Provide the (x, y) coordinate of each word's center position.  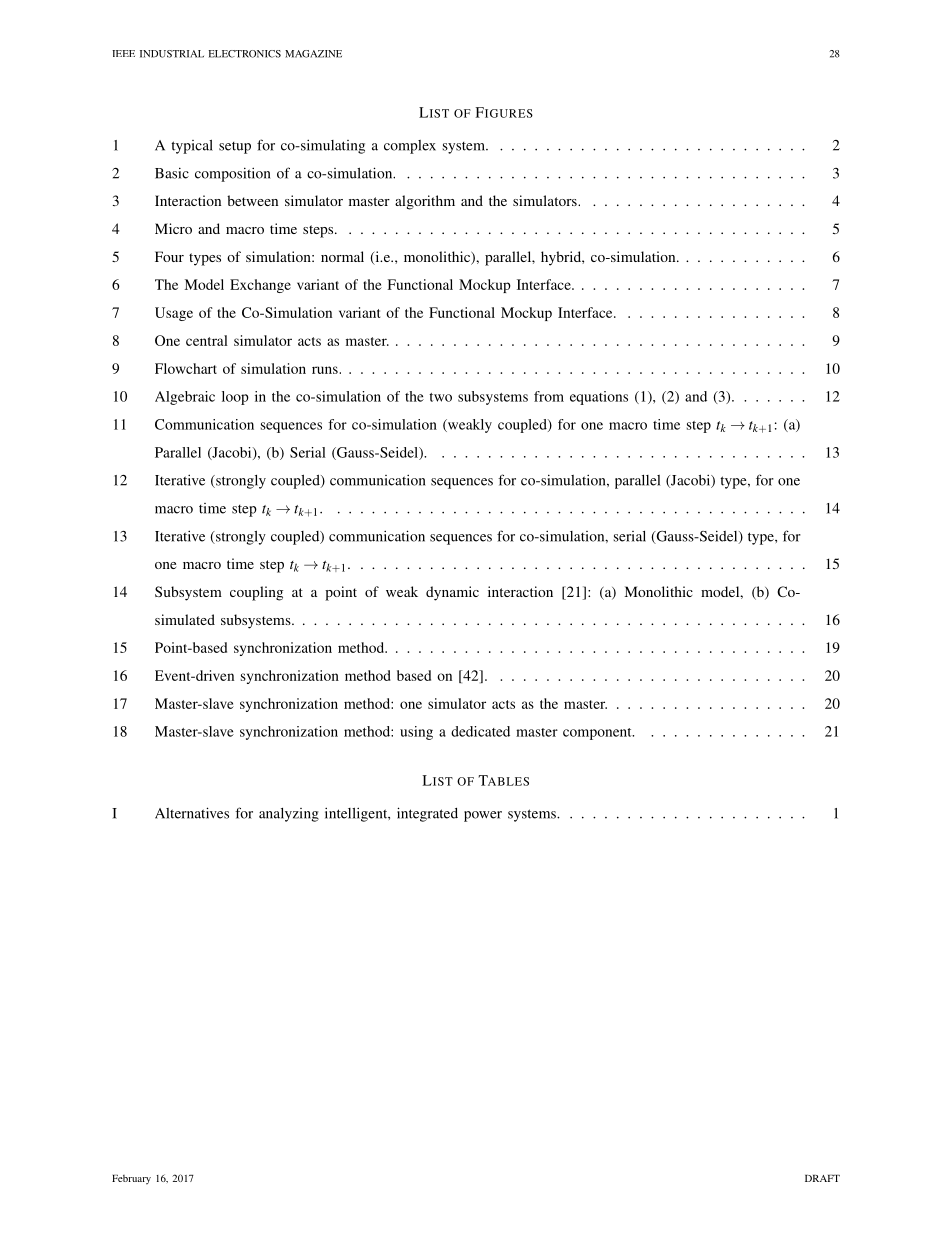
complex (410, 147)
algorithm (425, 202)
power (483, 816)
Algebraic (185, 398)
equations (599, 398)
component (598, 734)
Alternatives (192, 813)
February (131, 1180)
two (440, 397)
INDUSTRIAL (172, 54)
